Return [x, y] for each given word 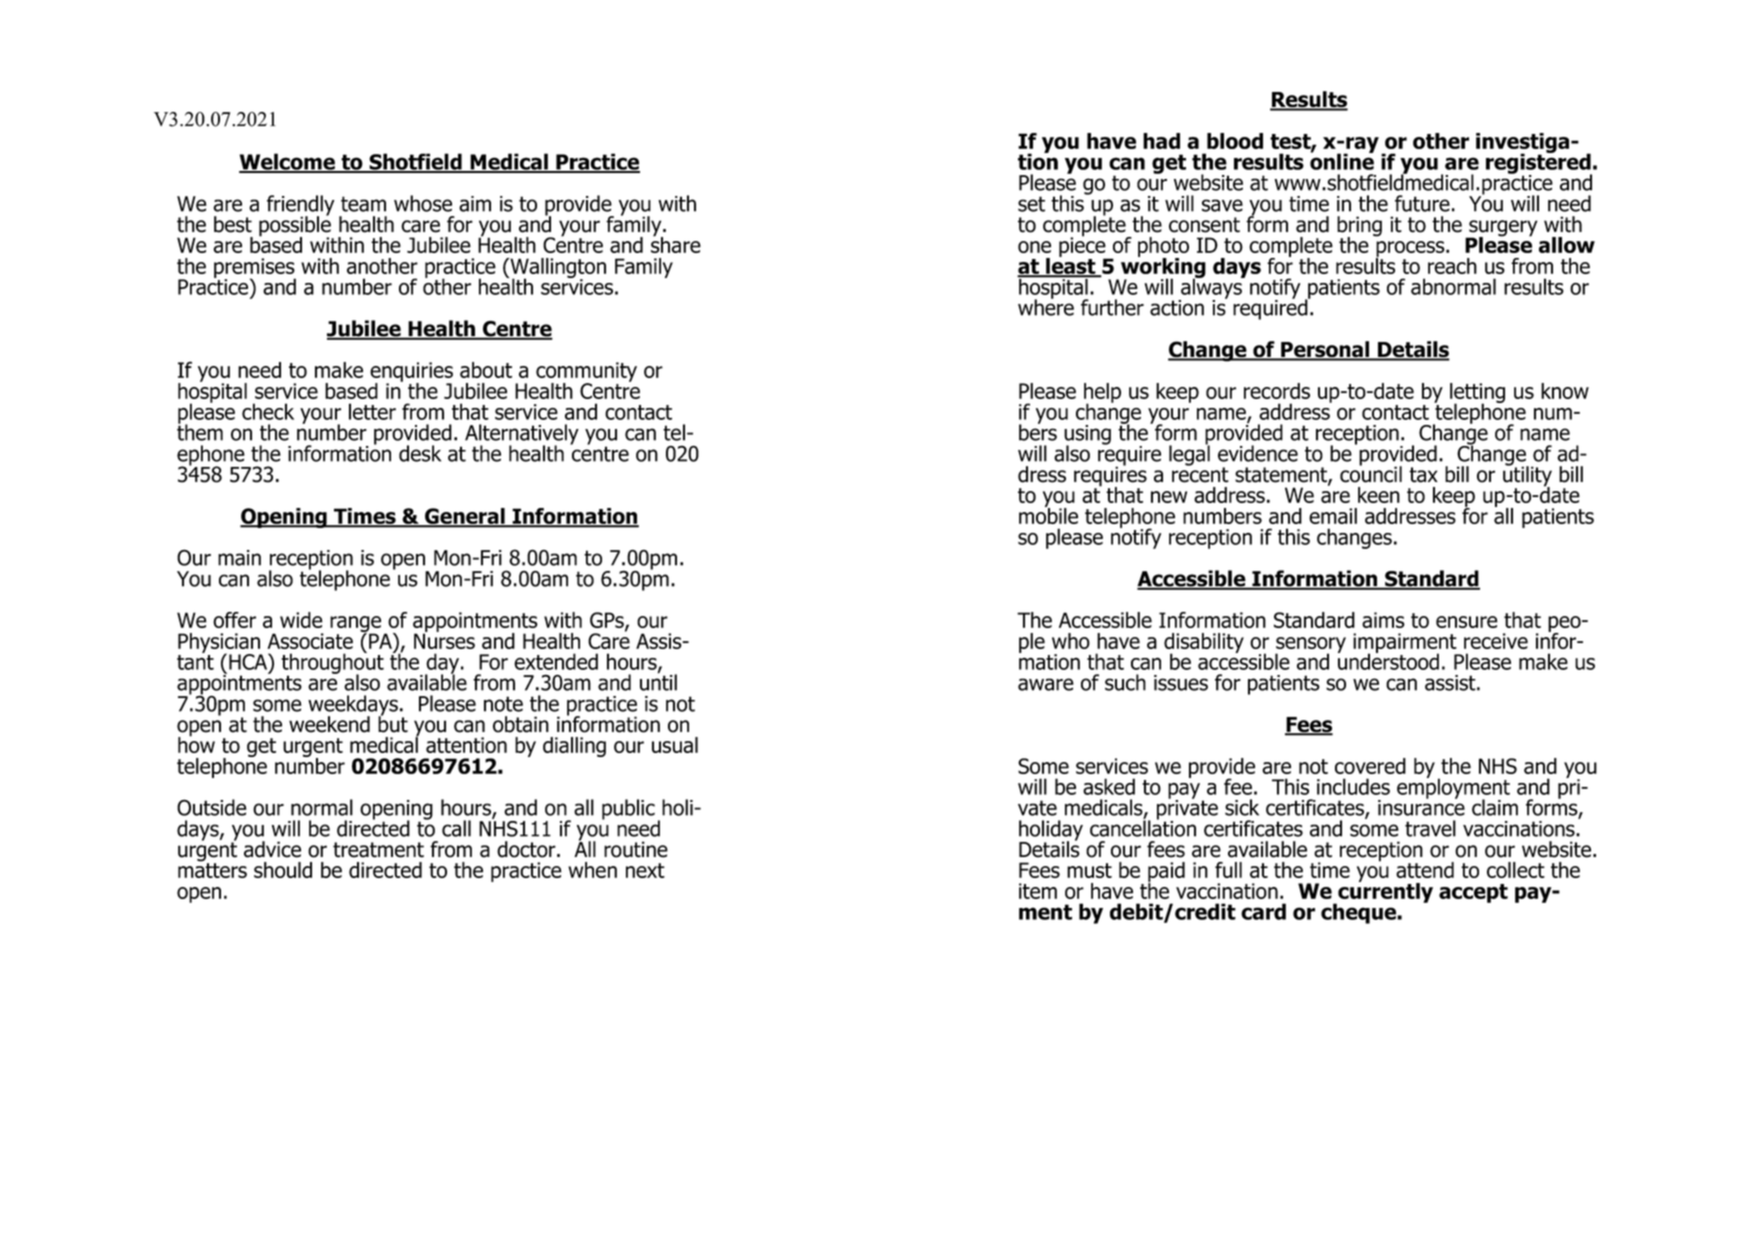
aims [1383, 620]
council [1371, 473]
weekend [329, 724]
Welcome [288, 162]
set [1031, 204]
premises [255, 269]
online [1342, 160]
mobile [1048, 514]
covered [1370, 766]
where [1046, 306]
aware [1046, 684]
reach [1452, 266]
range [355, 625]
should [283, 870]
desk [420, 453]
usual [675, 745]
